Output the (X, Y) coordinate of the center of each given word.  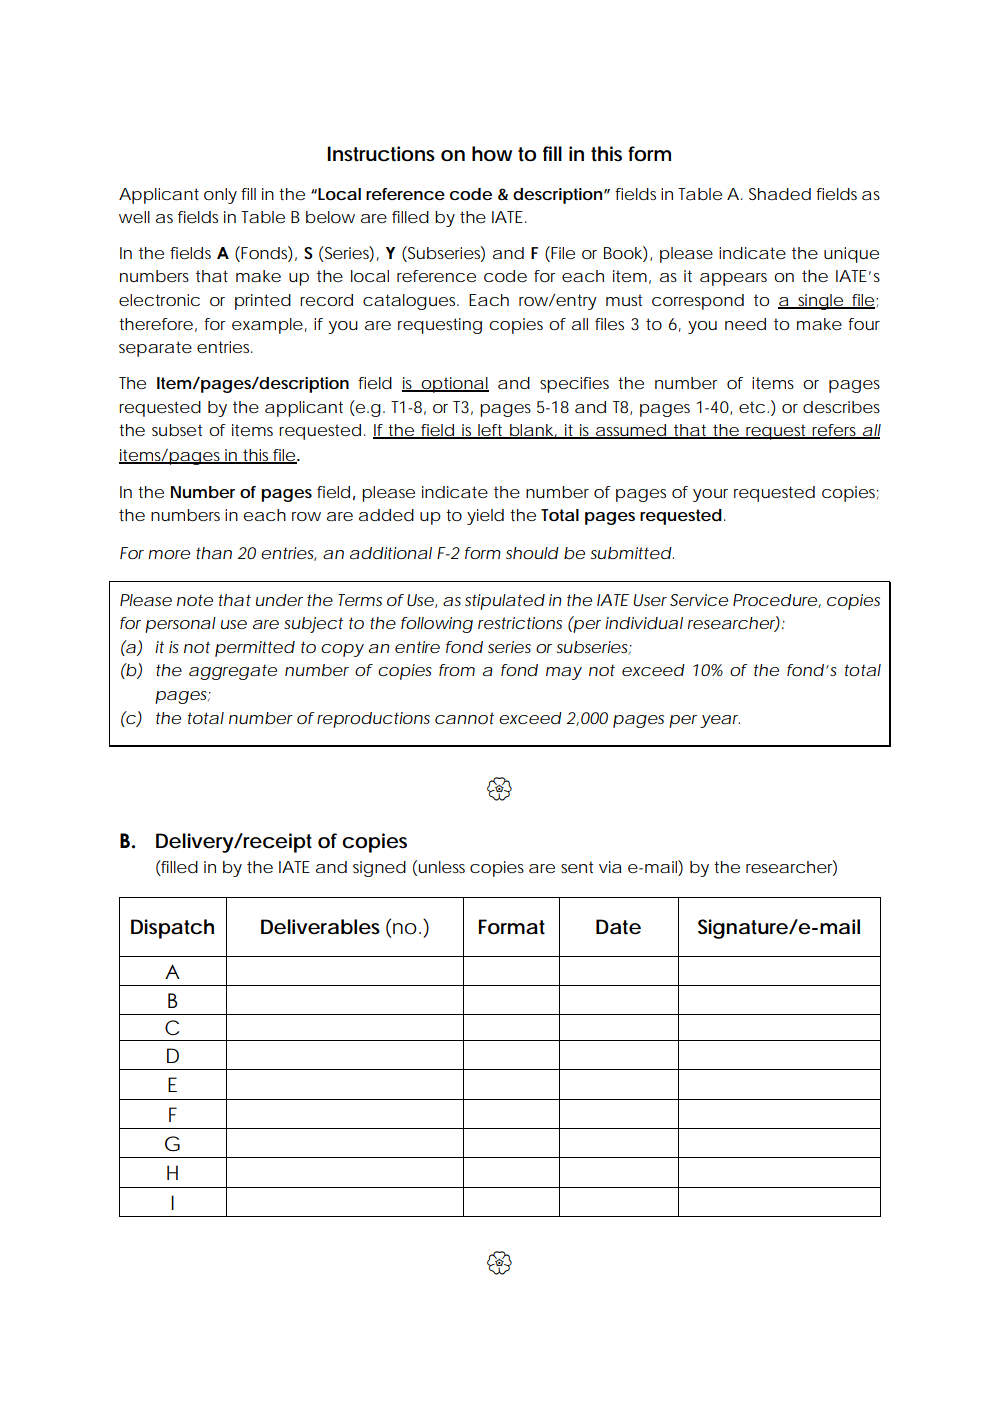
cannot (464, 718)
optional (454, 385)
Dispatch (172, 929)
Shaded (780, 194)
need (745, 324)
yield (485, 517)
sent (577, 867)
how (492, 154)
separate (155, 349)
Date (618, 927)
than (214, 553)
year (720, 721)
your (710, 495)
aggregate (233, 672)
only (220, 196)
